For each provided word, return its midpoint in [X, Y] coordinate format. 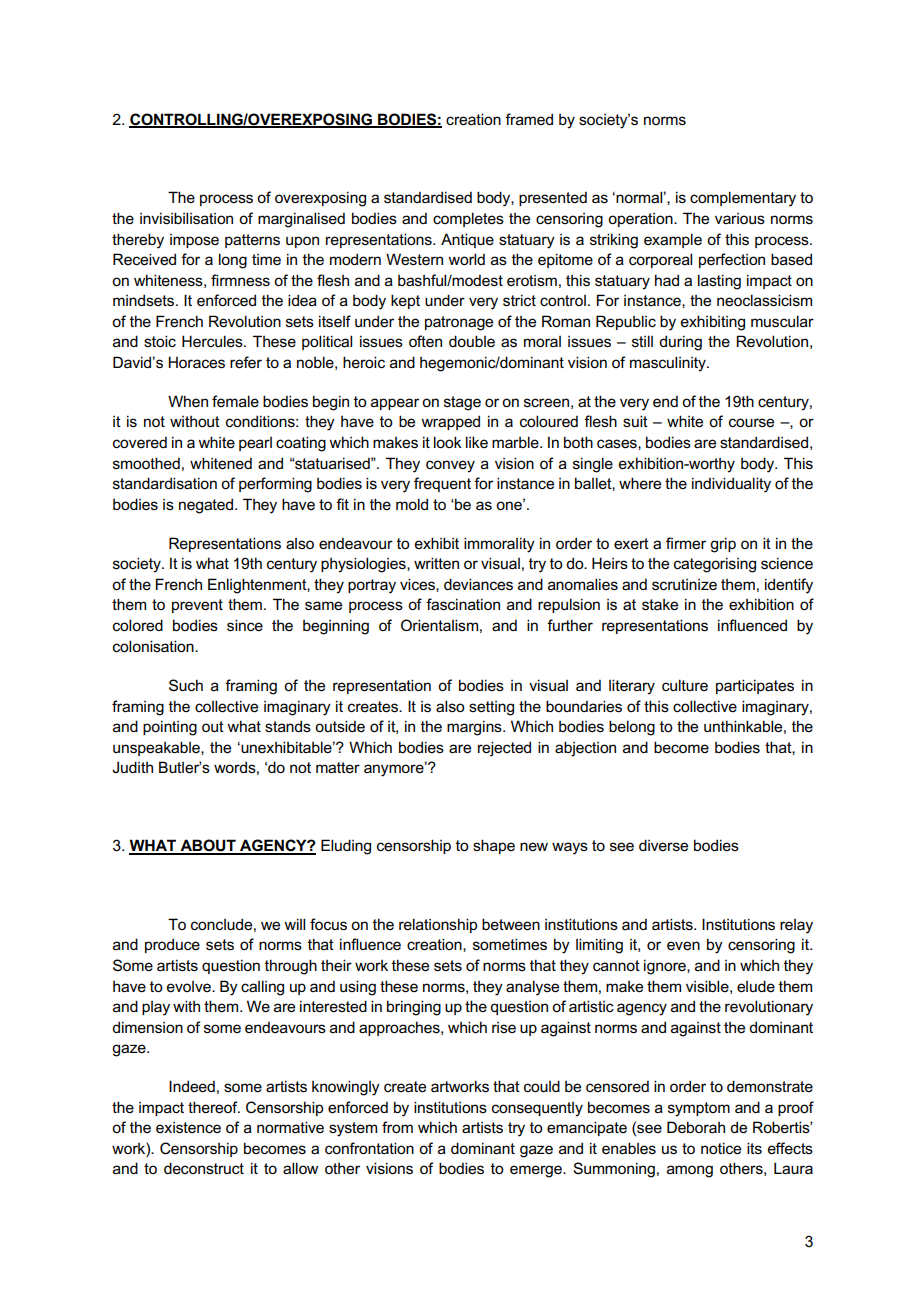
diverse [663, 845]
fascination [463, 604]
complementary [743, 199]
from [397, 1127]
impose [194, 241]
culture [685, 685]
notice [721, 1148]
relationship [438, 925]
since [245, 625]
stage [462, 403]
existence [188, 1128]
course [751, 423]
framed [529, 119]
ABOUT [208, 846]
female [235, 401]
